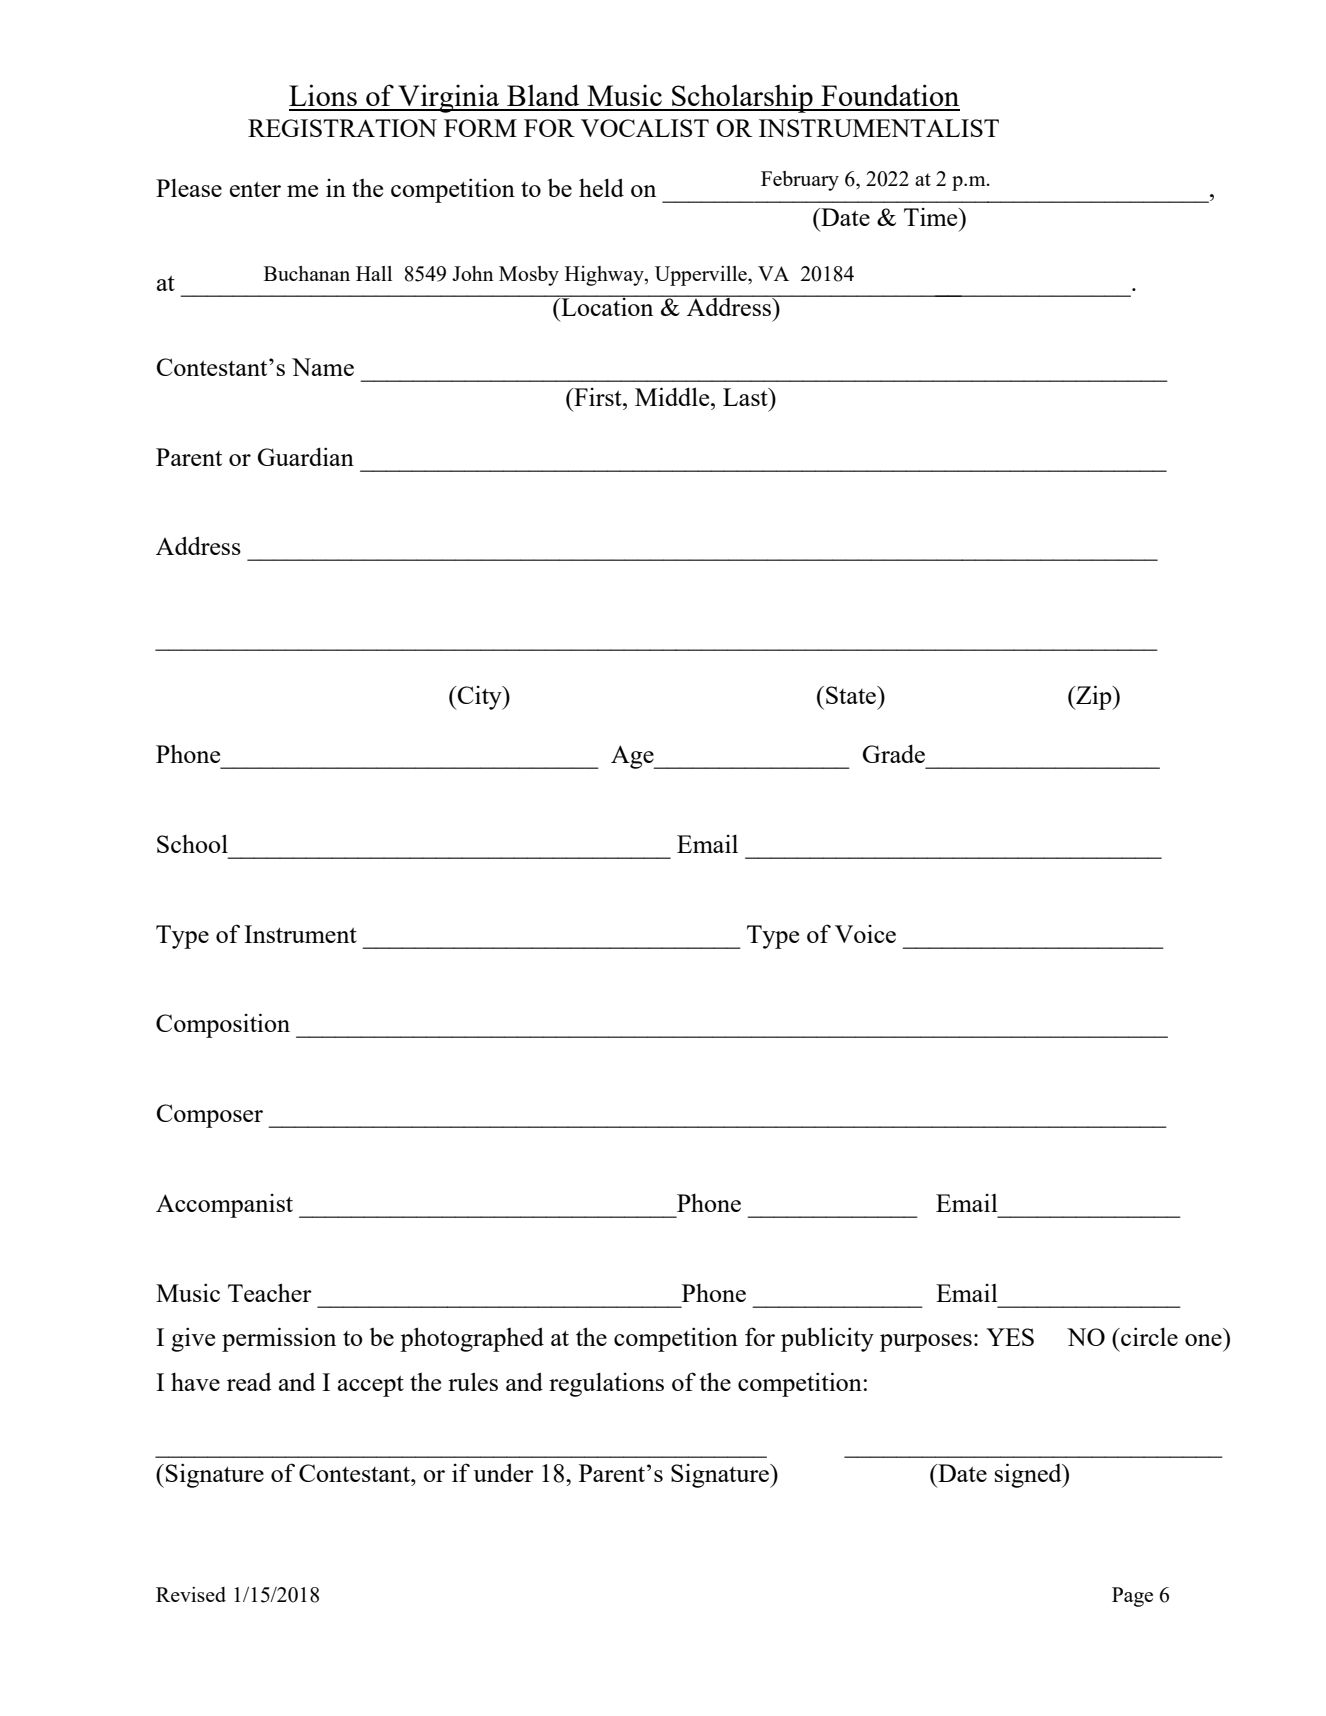  Describe the element at coordinates (746, 397) in the screenshot. I see `Last` at that location.
